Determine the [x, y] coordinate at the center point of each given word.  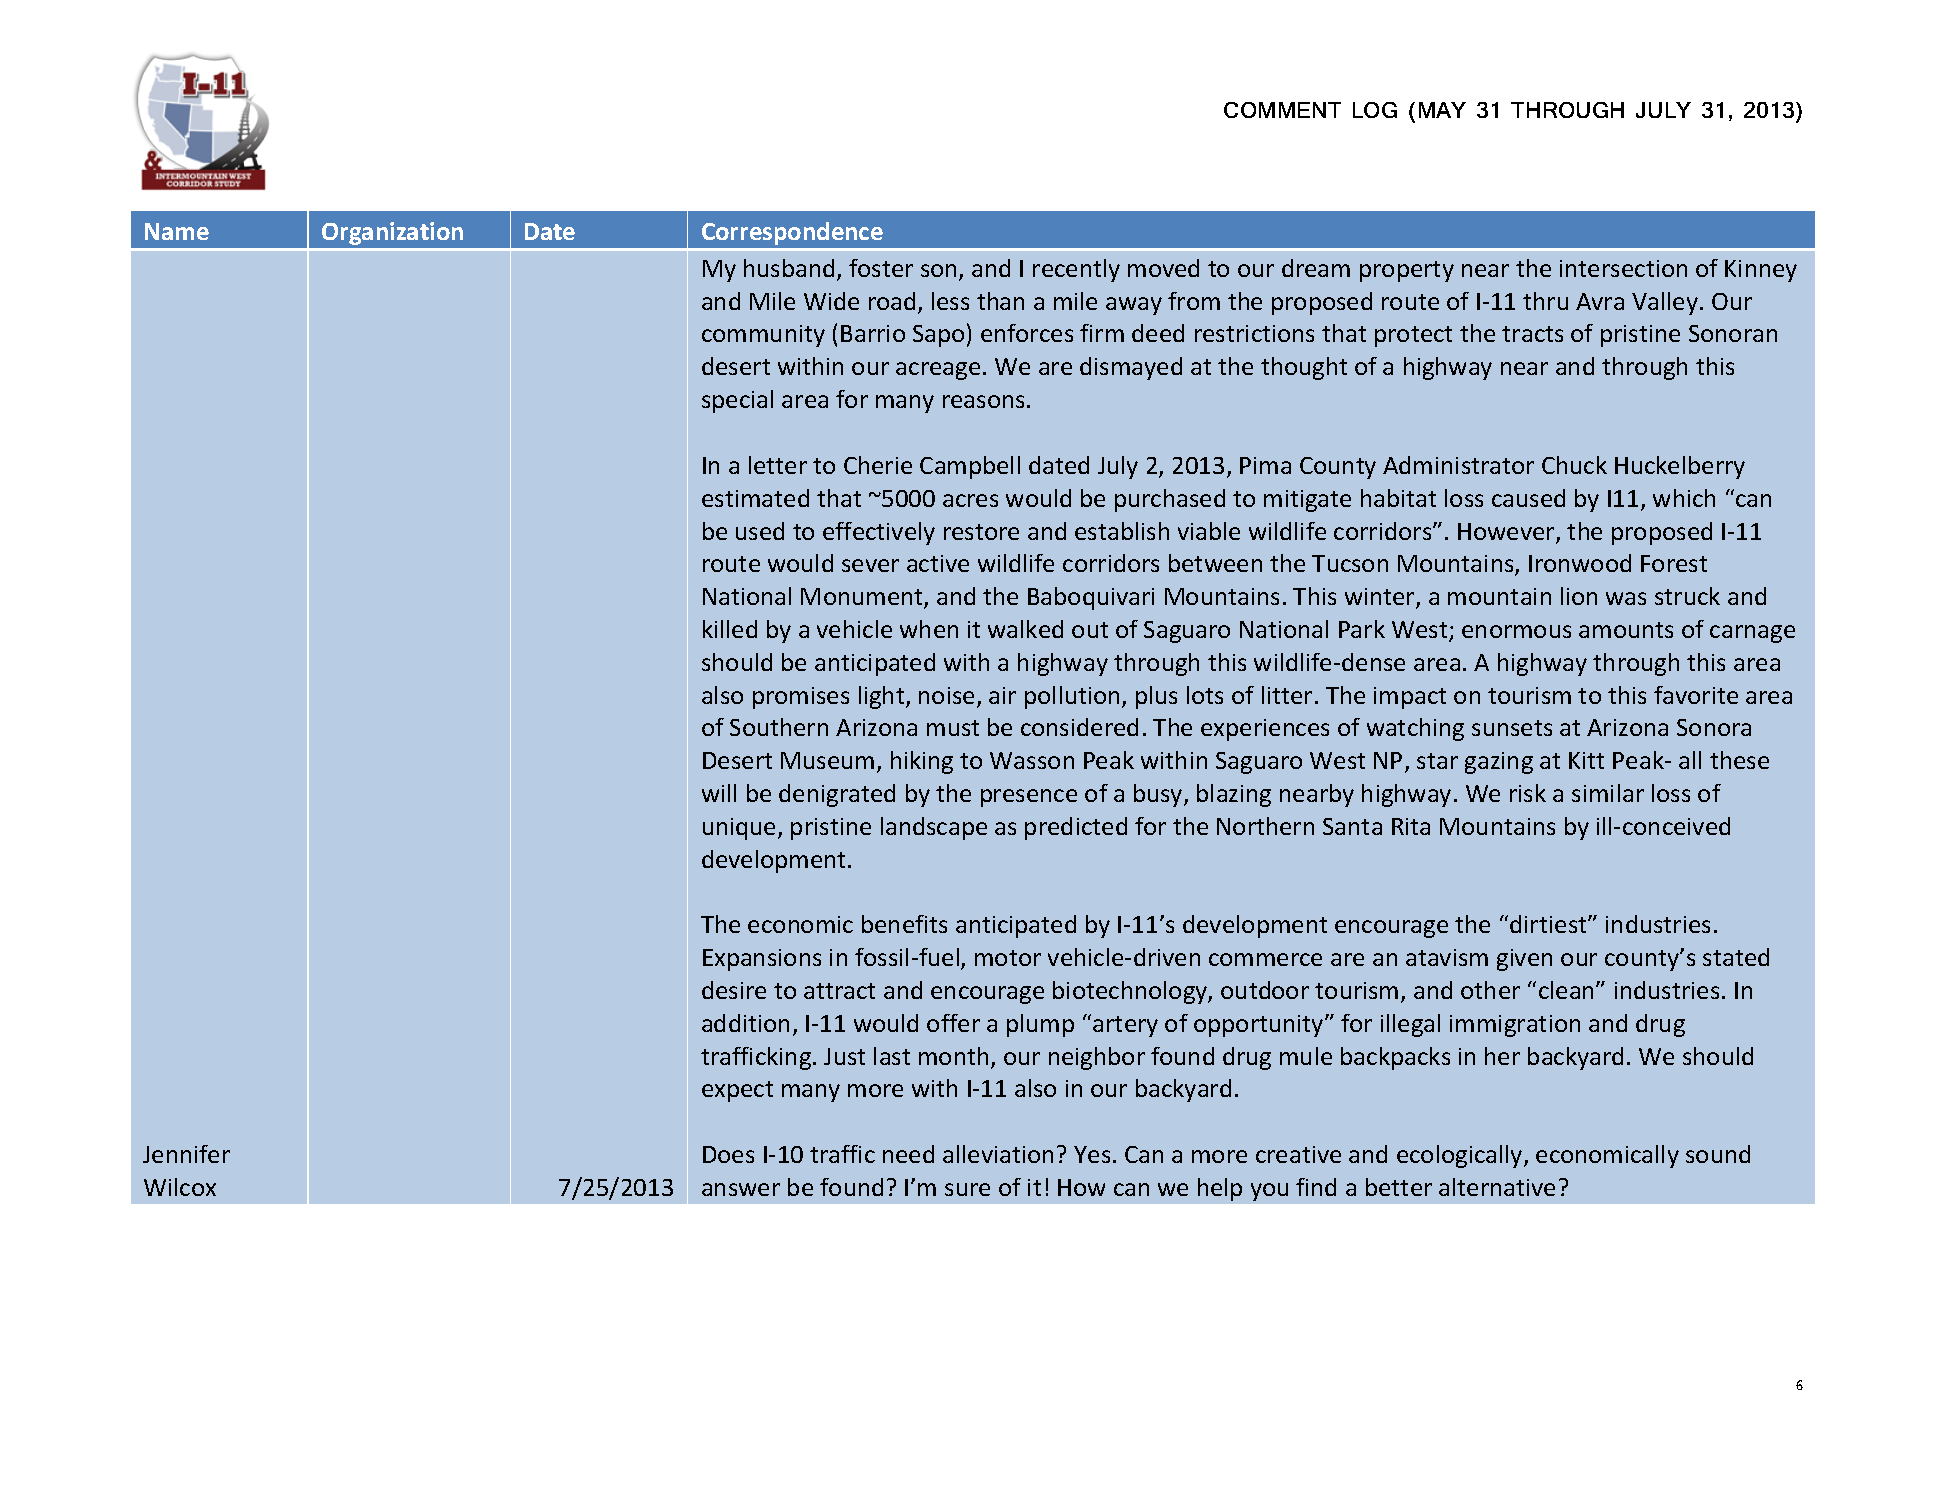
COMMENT [1282, 110]
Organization [392, 233]
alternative [1497, 1187]
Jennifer [186, 1154]
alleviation [998, 1154]
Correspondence [792, 233]
